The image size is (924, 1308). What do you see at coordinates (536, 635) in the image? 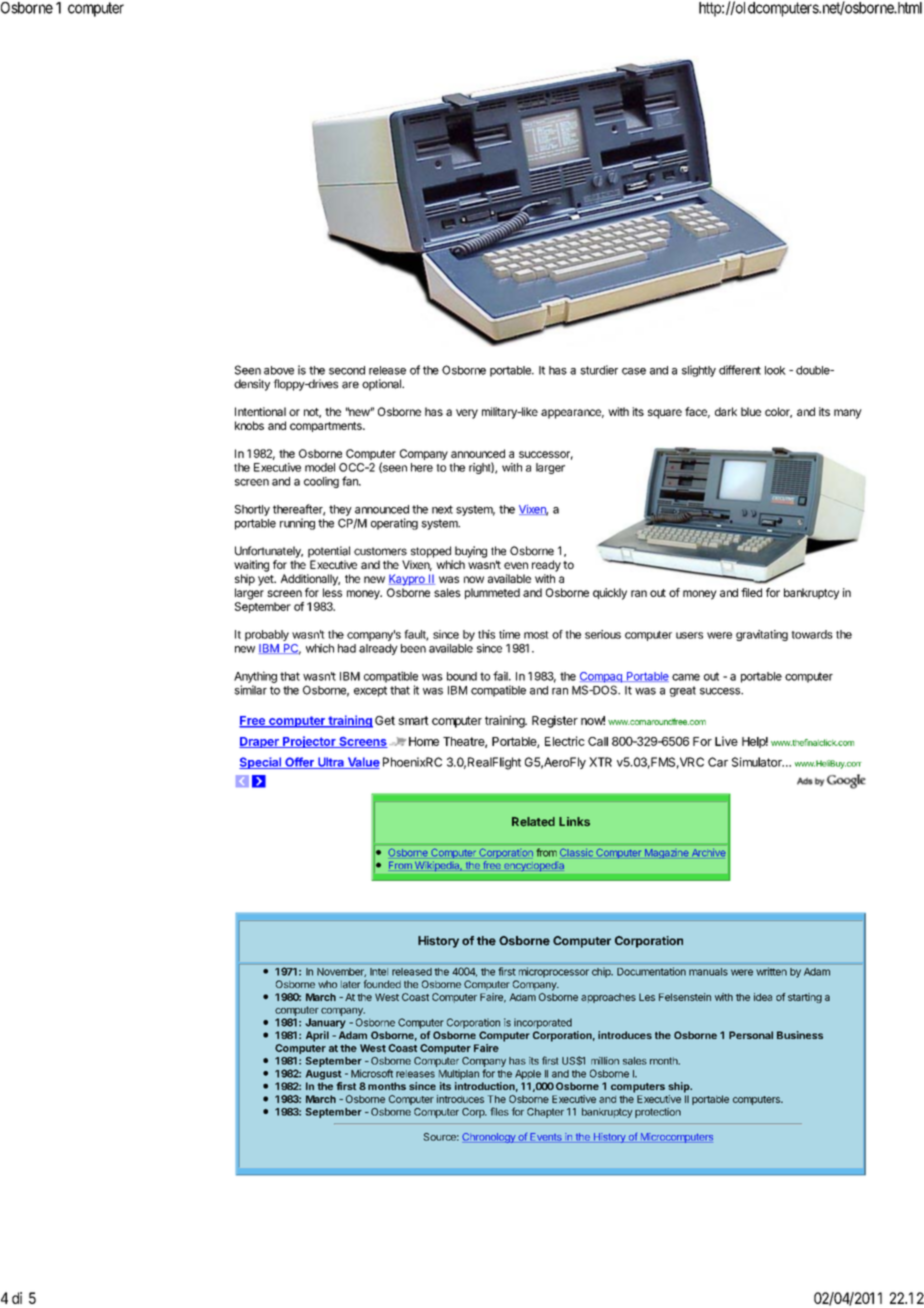
I see `most` at bounding box center [536, 635].
